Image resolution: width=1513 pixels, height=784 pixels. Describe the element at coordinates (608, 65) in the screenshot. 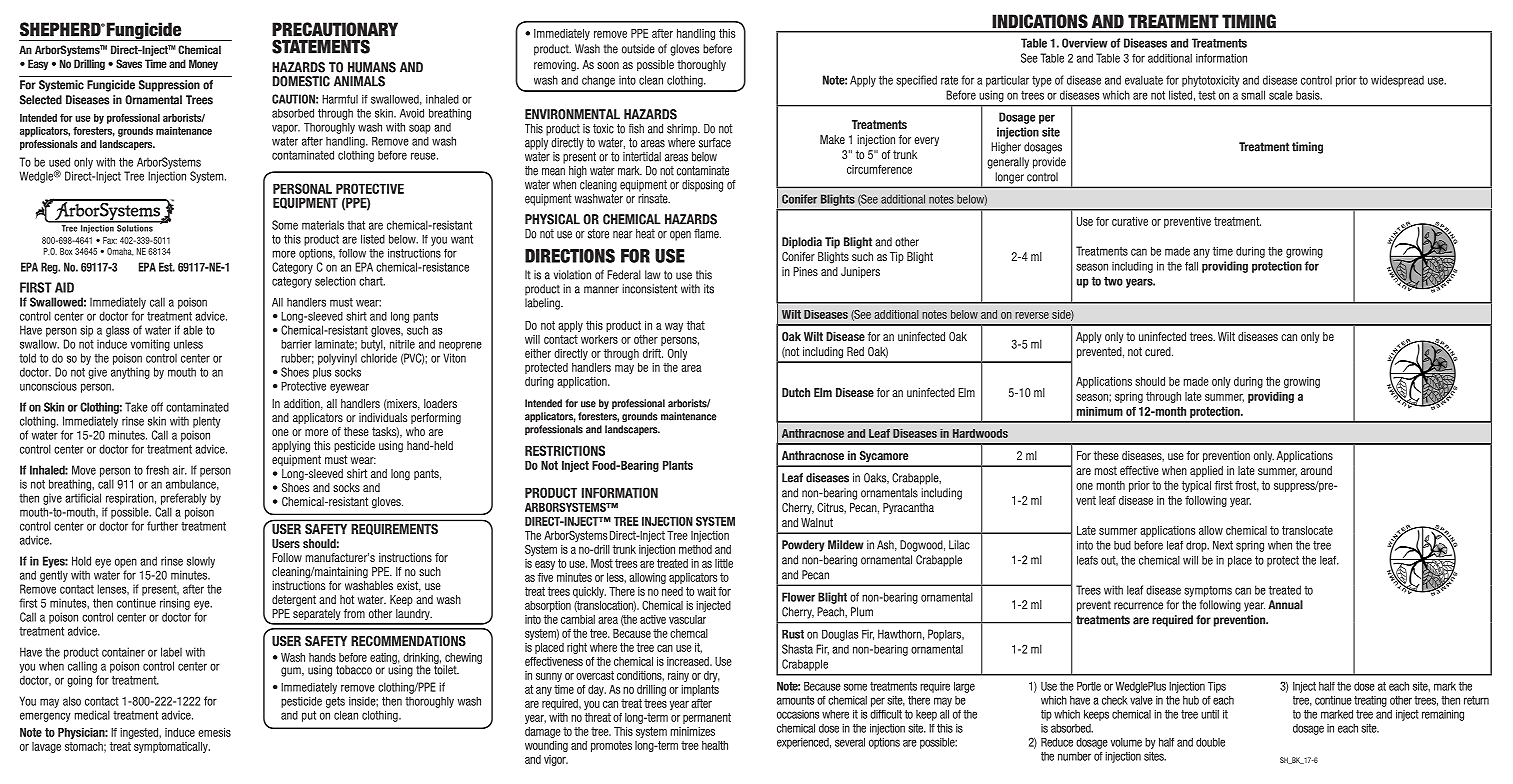

I see `soon` at that location.
